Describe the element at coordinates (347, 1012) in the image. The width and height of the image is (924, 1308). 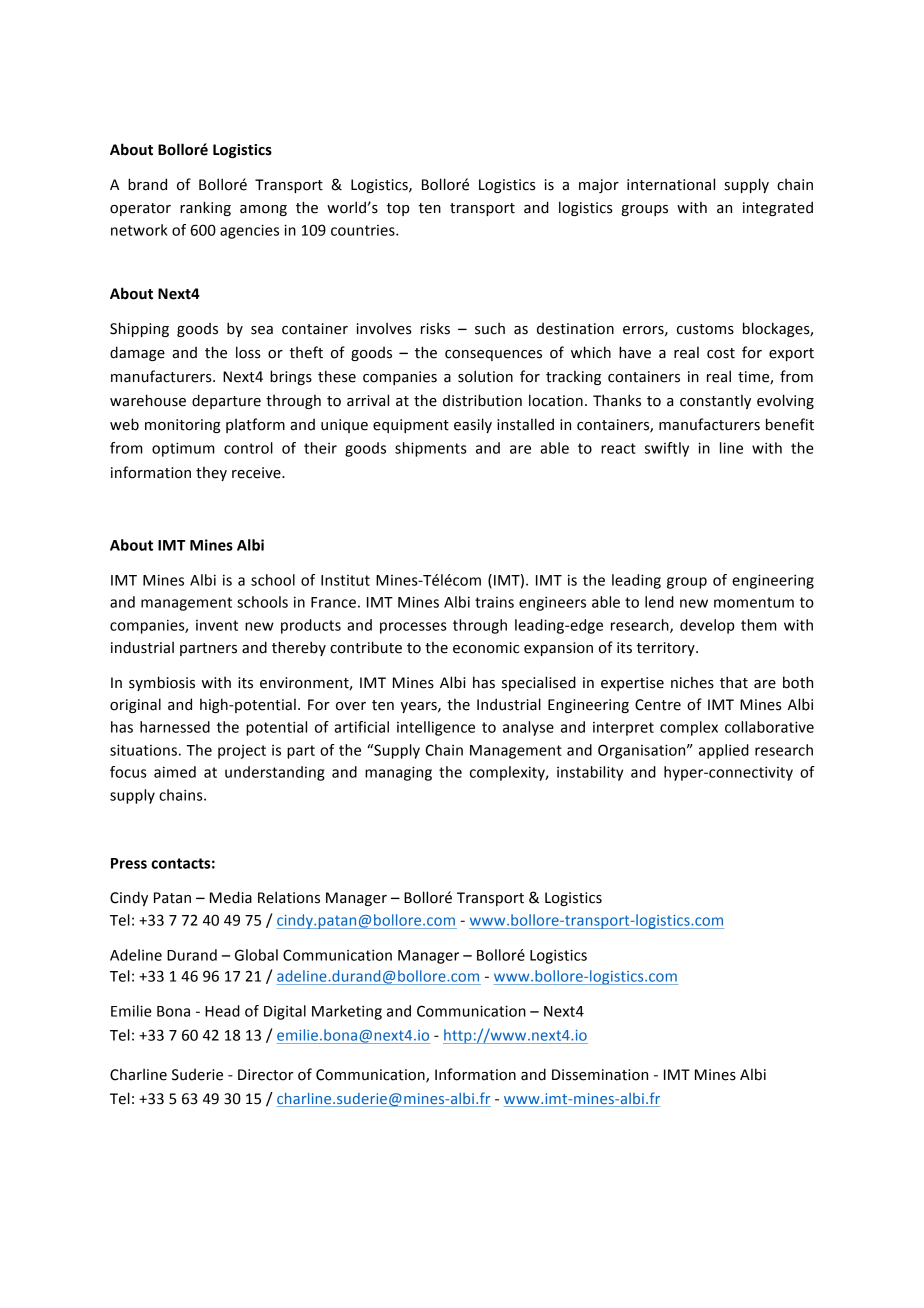
I see `Marketing` at that location.
